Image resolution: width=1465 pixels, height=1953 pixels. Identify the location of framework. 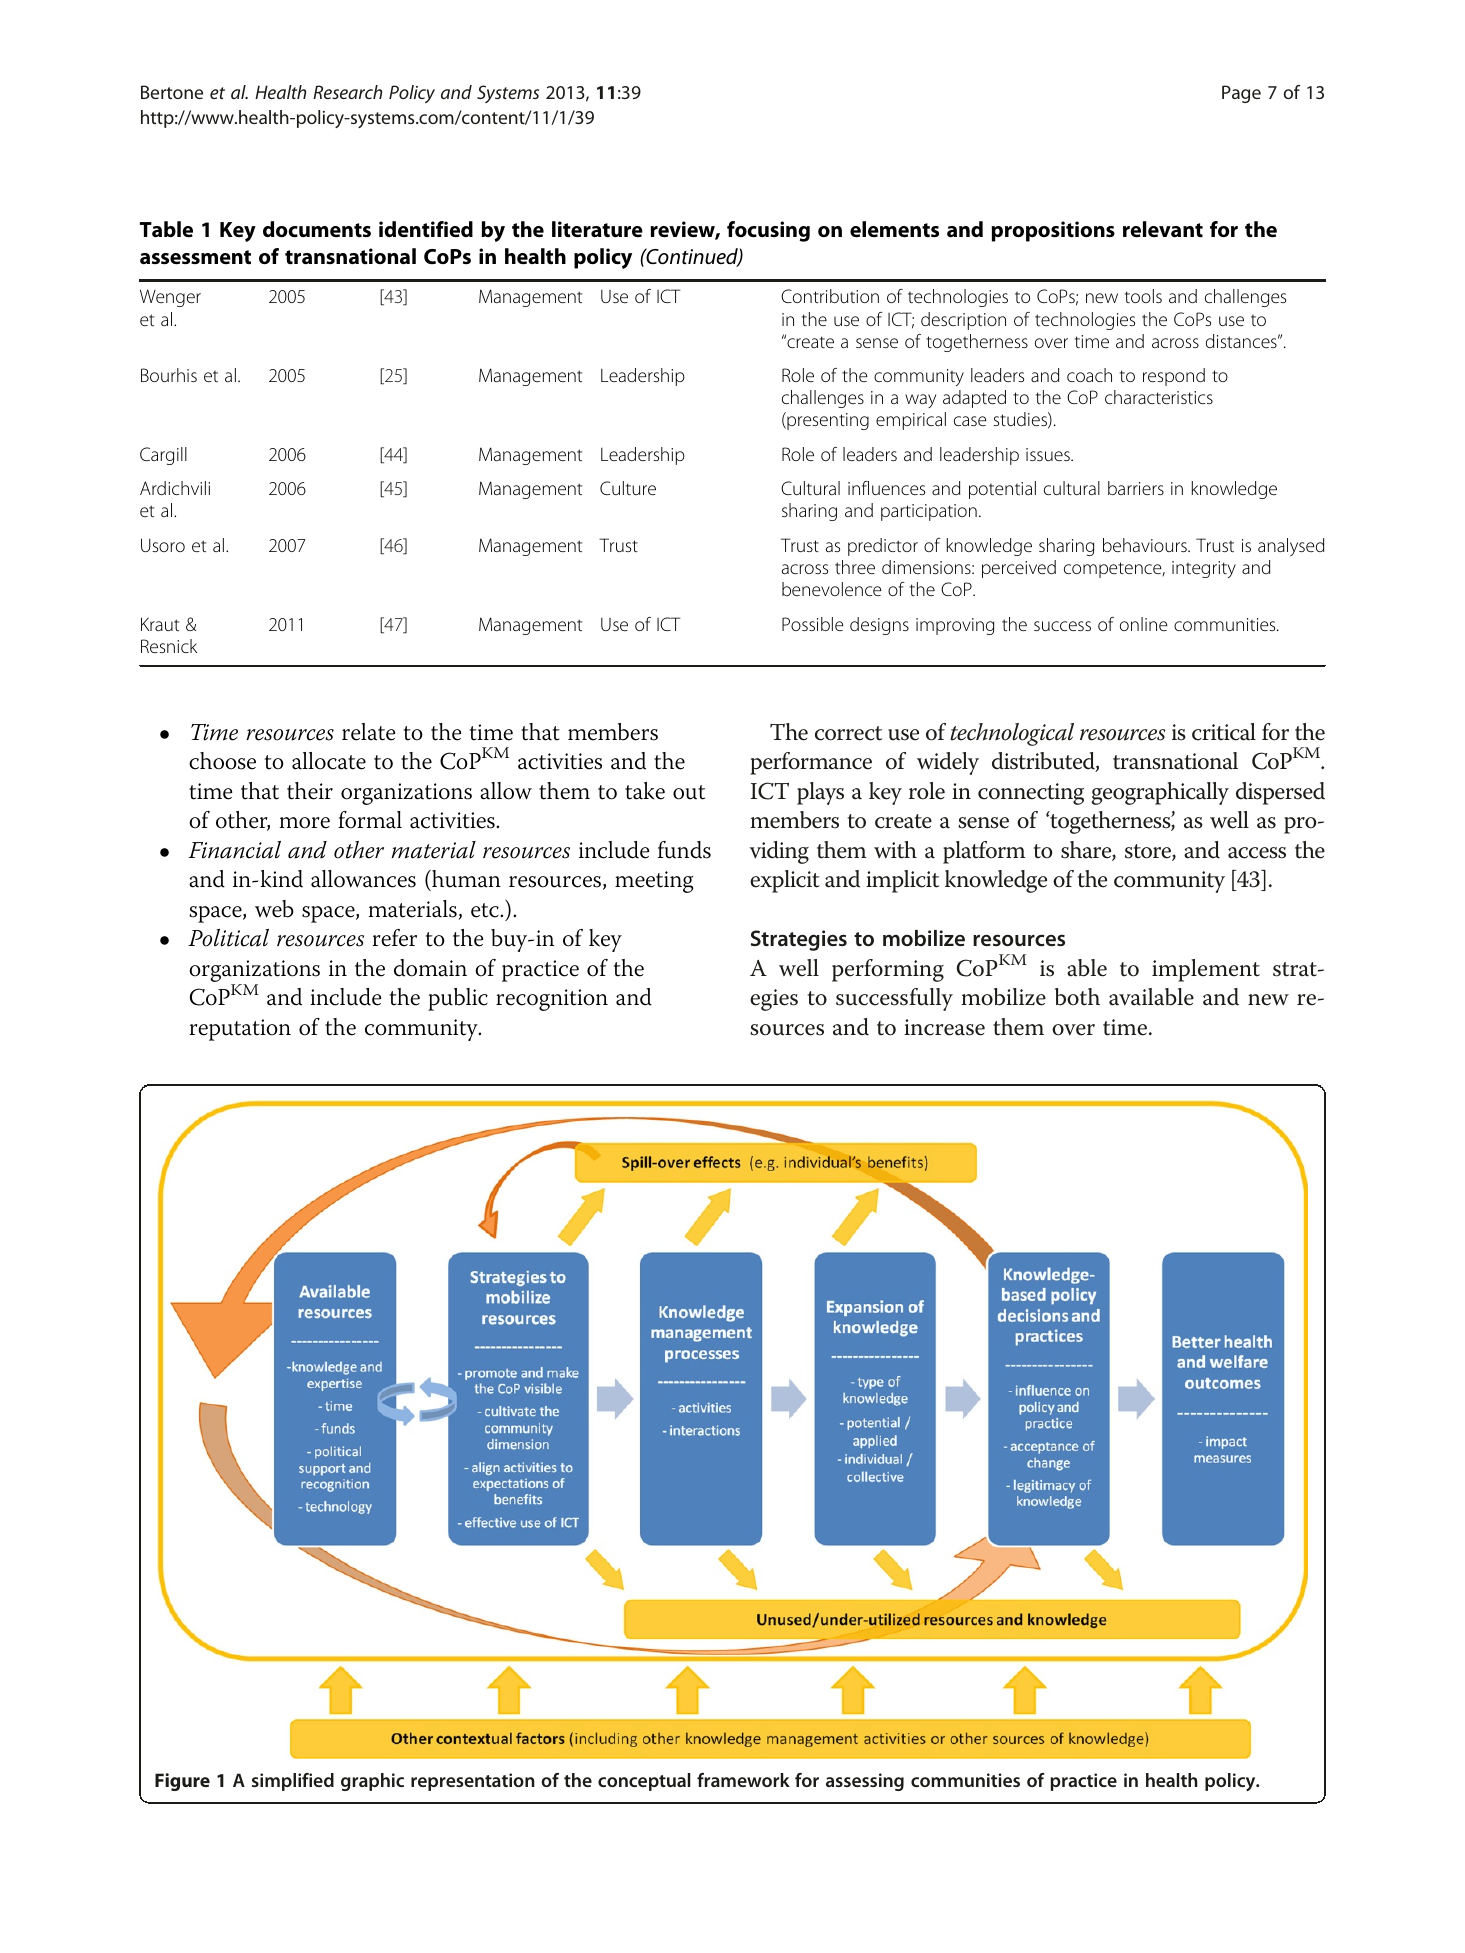
(743, 1780).
